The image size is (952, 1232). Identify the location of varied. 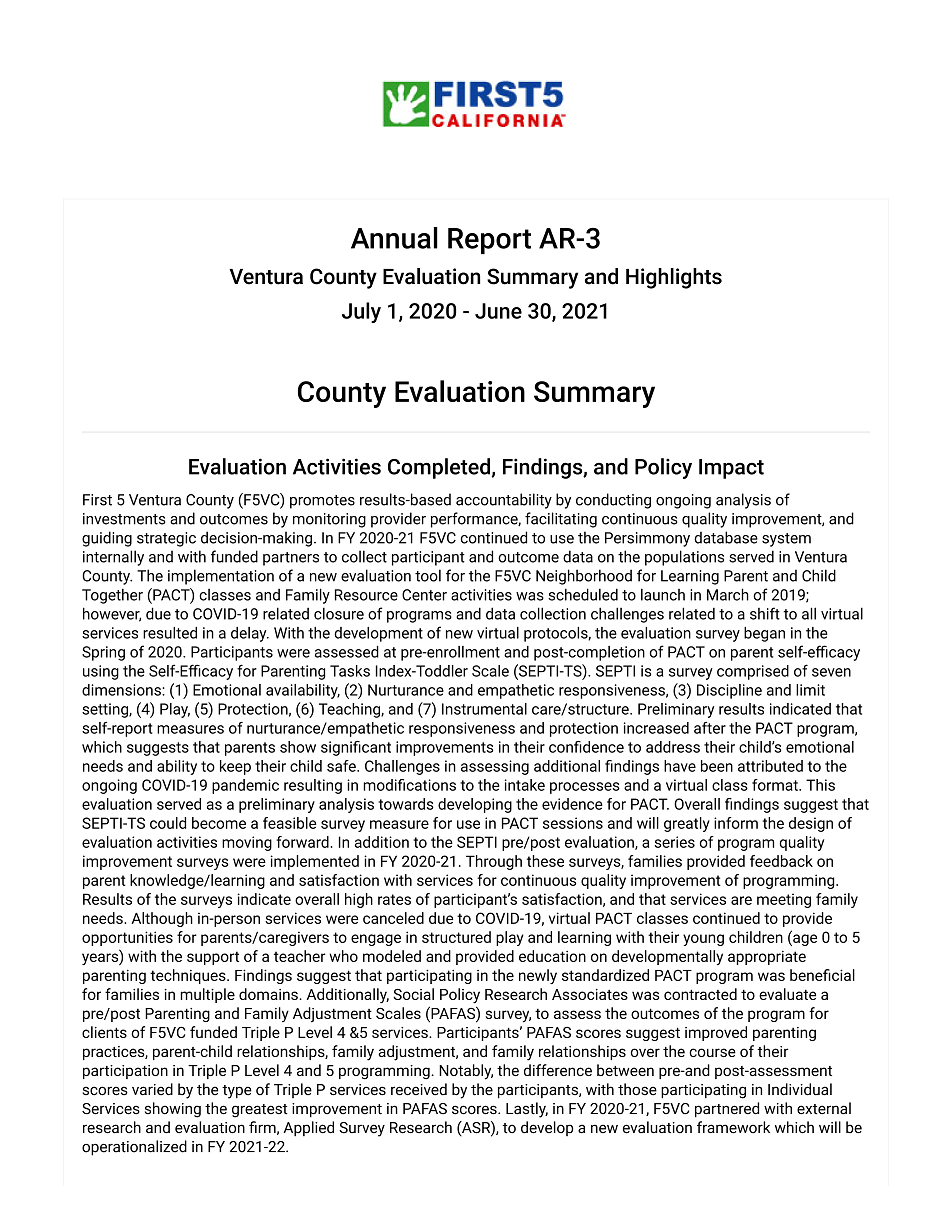
(152, 1089).
